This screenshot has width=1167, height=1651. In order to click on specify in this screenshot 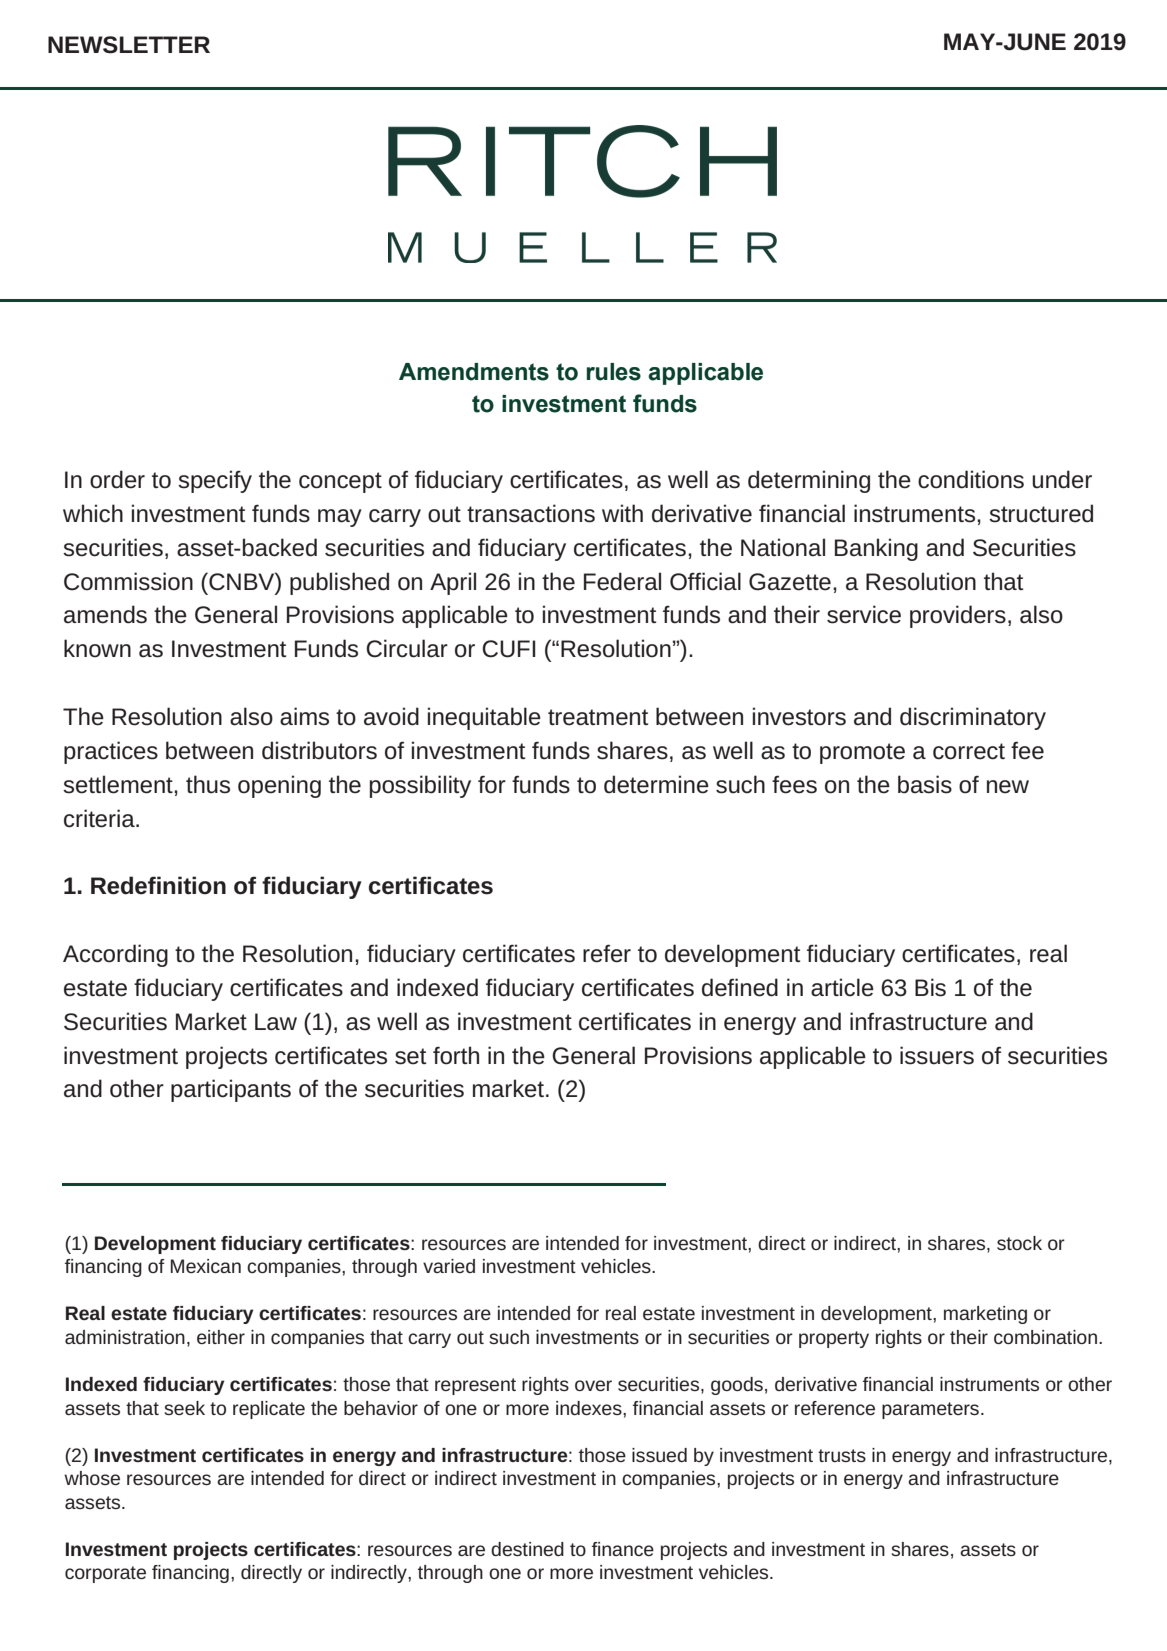, I will do `click(215, 481)`.
